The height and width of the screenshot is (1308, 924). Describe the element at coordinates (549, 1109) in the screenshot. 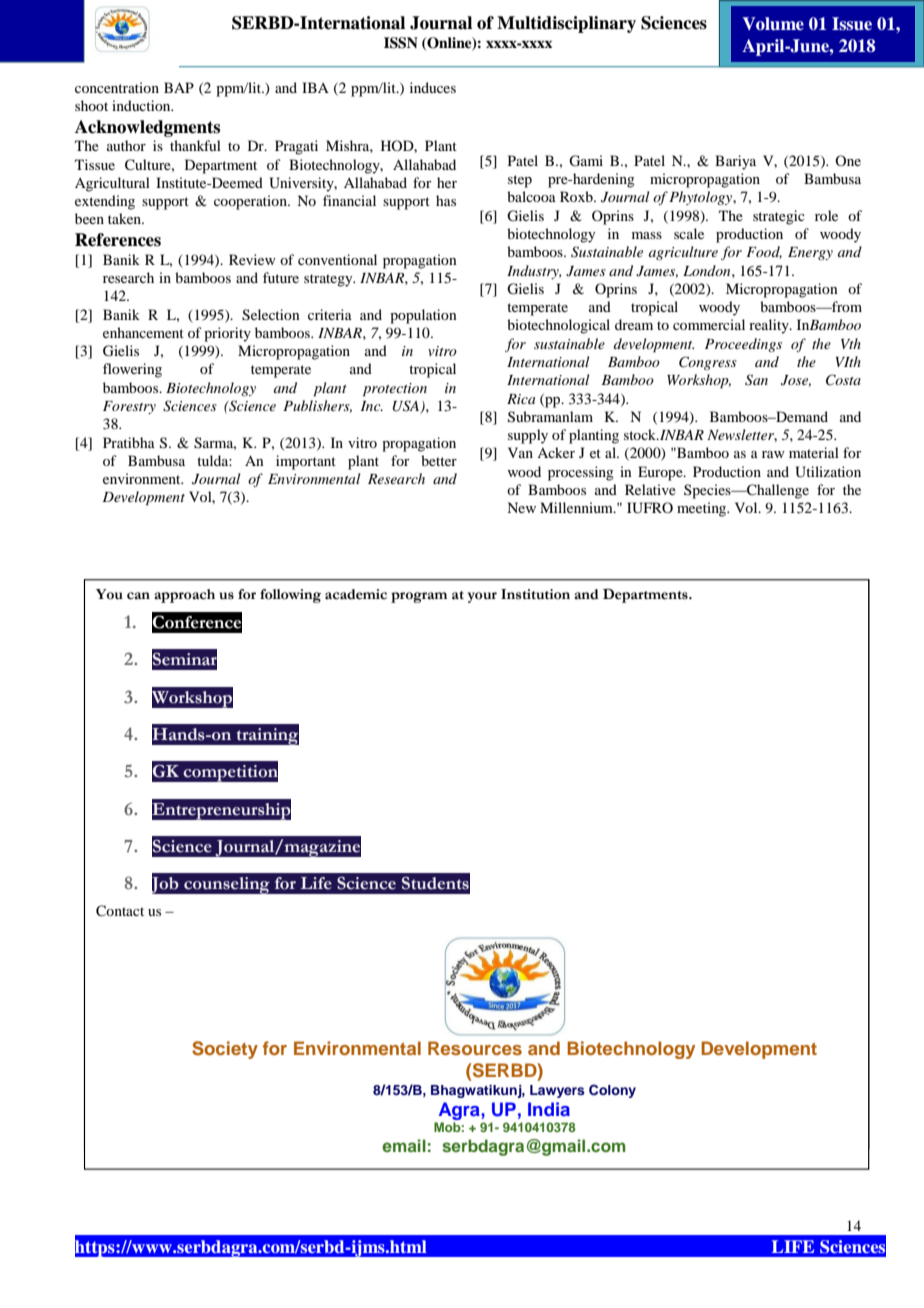

I see `India` at that location.
